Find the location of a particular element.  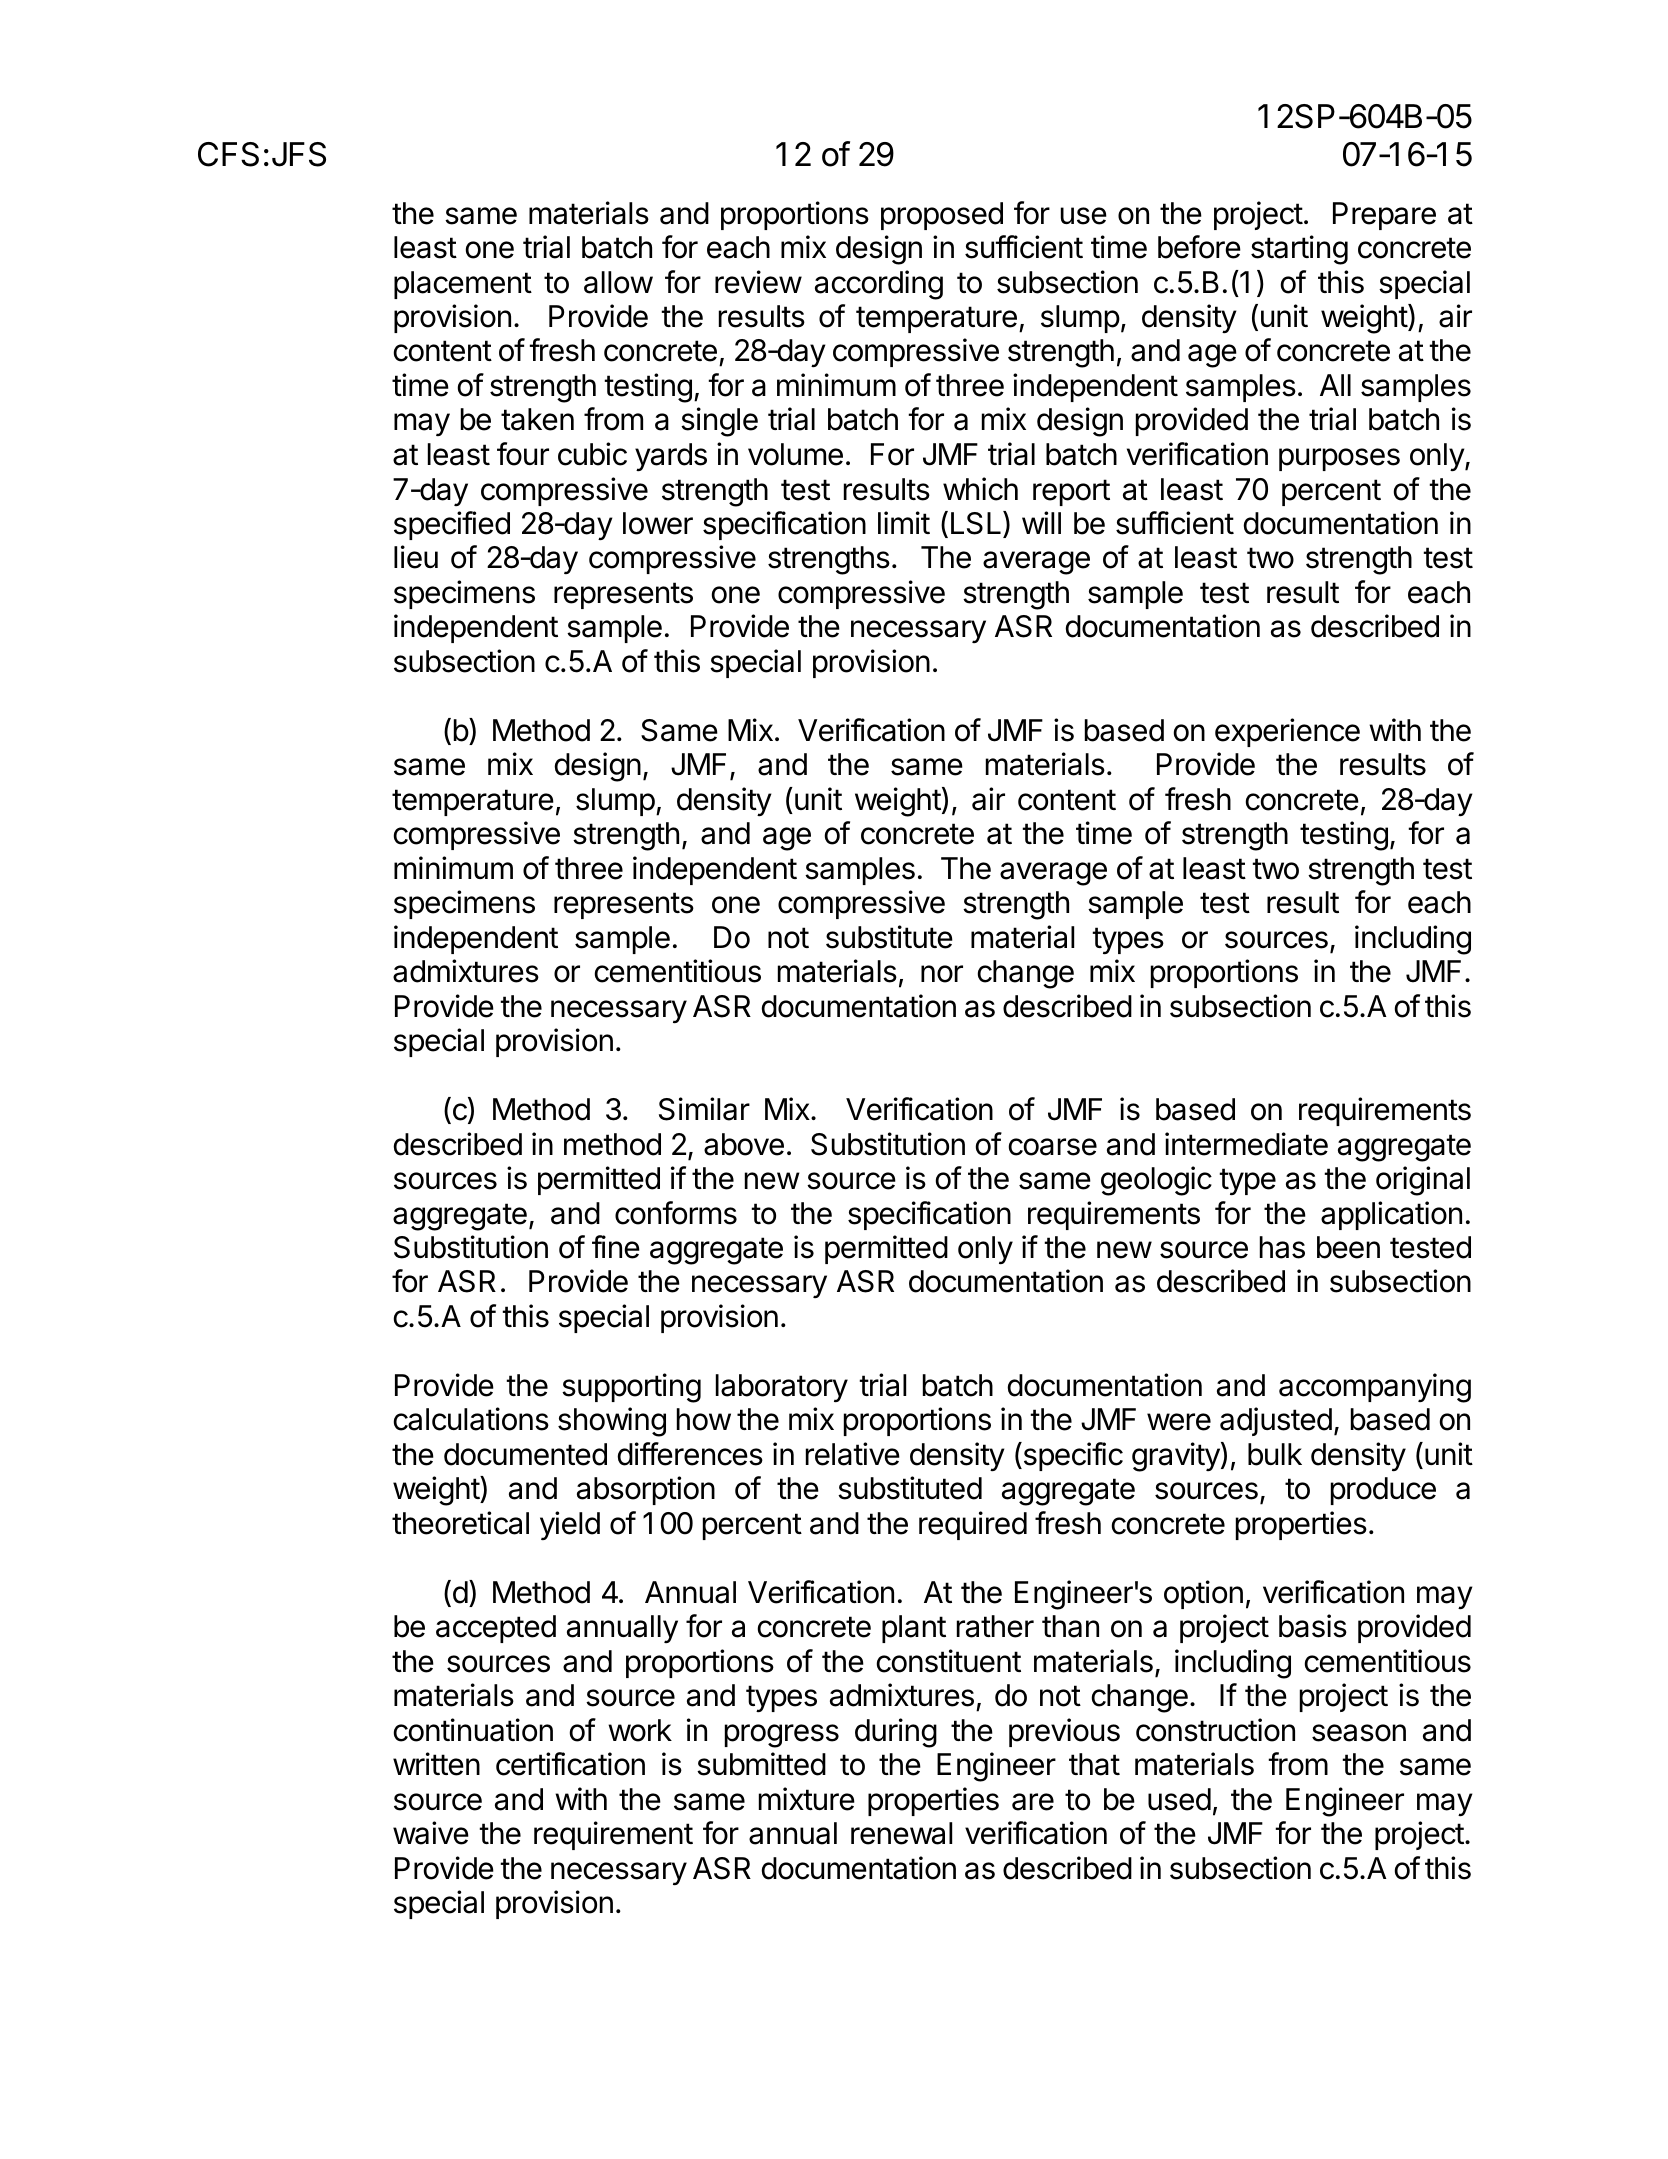

documented is located at coordinates (525, 1454).
